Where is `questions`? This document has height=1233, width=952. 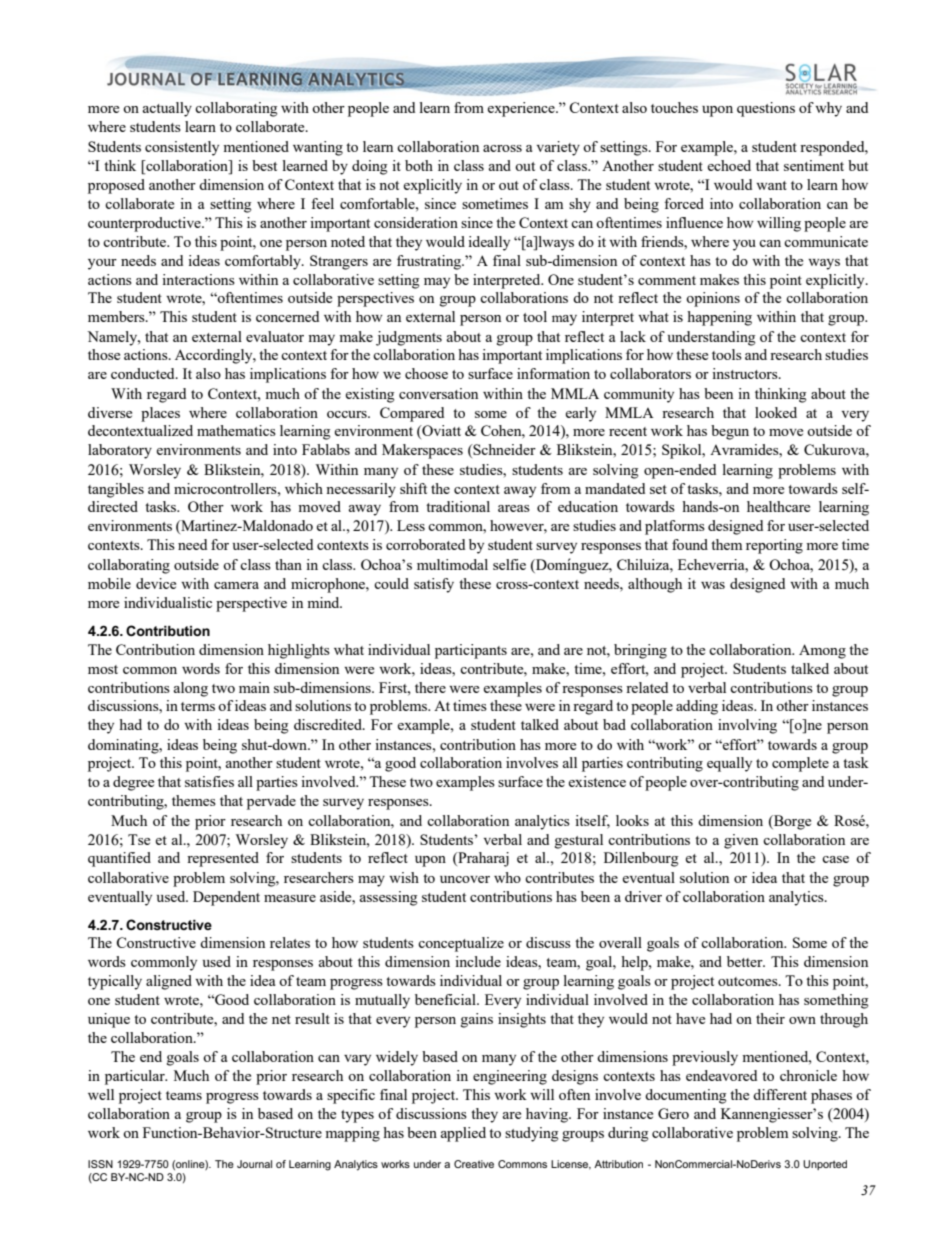 questions is located at coordinates (766, 109).
